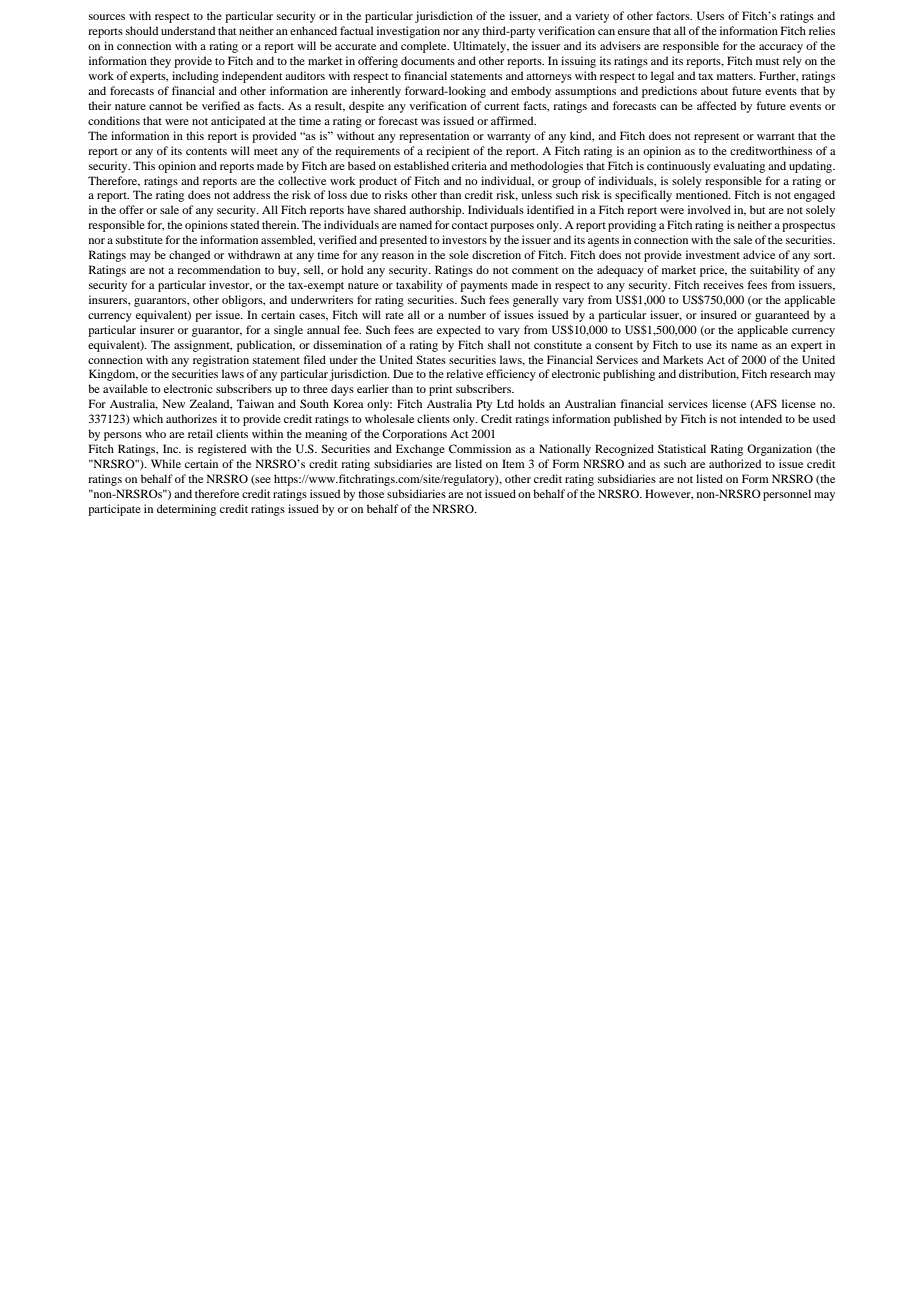 Image resolution: width=924 pixels, height=1308 pixels. I want to click on personnel, so click(787, 495).
